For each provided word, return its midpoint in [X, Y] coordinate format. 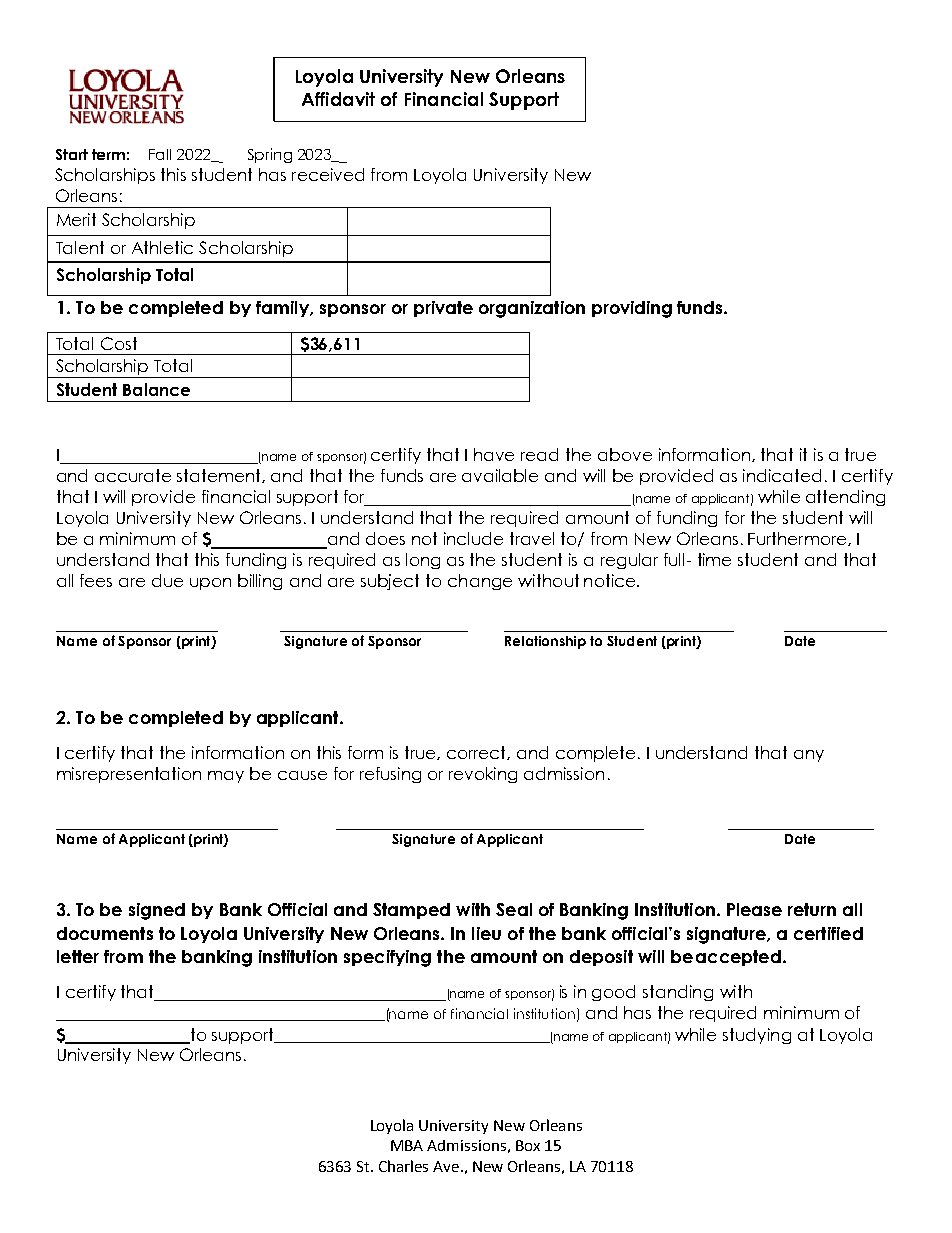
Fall [160, 154]
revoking [483, 775]
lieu [486, 933]
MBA [407, 1145]
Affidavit [338, 99]
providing [632, 309]
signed [157, 911]
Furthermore [798, 539]
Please [754, 909]
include [473, 538]
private [443, 309]
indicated [782, 475]
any [809, 756]
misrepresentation [129, 775]
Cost [119, 343]
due [167, 580]
